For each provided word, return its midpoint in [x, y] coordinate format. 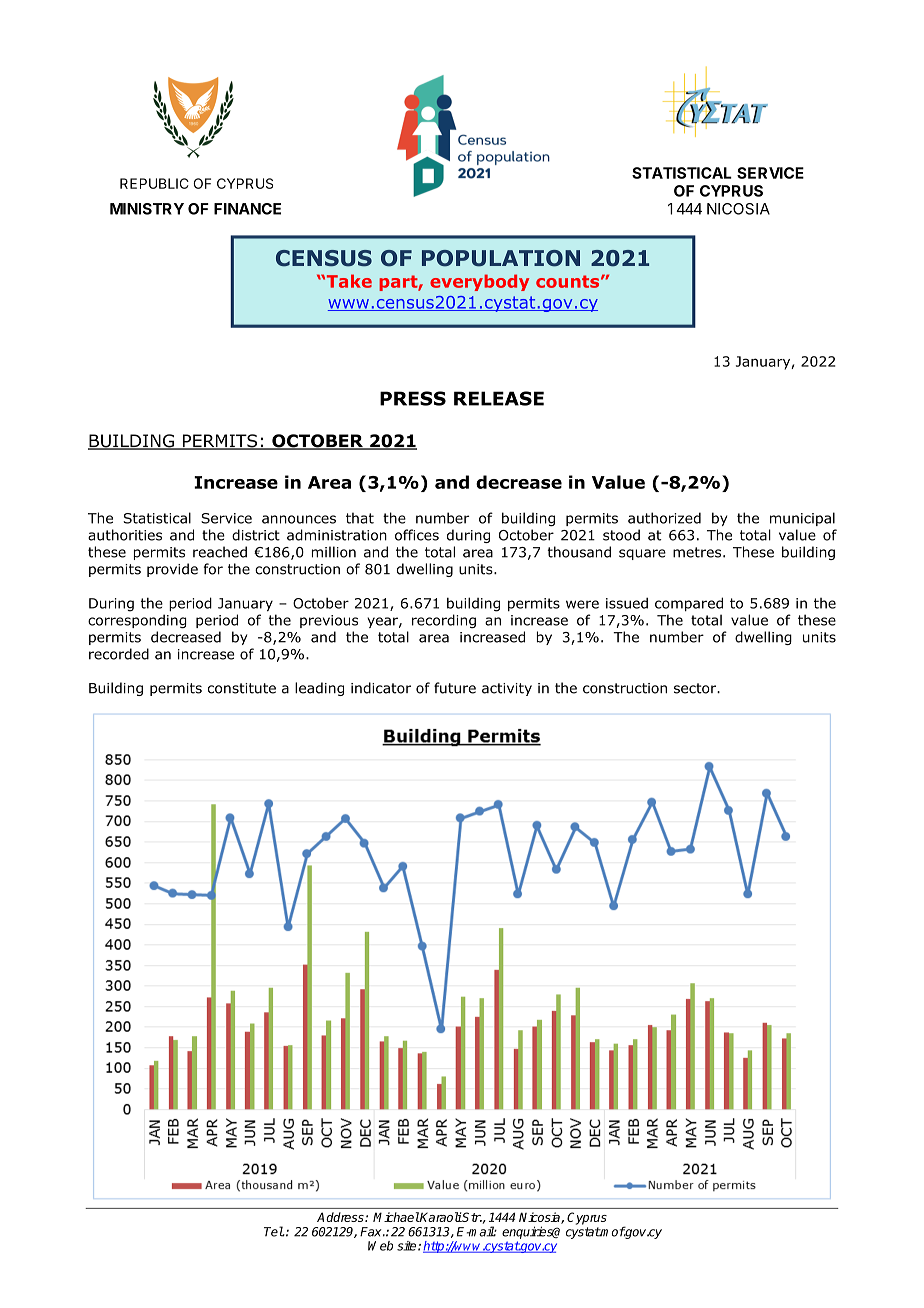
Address [341, 1217]
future [455, 688]
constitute [242, 688]
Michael [396, 1217]
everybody [479, 282]
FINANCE [247, 209]
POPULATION [501, 258]
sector [696, 688]
